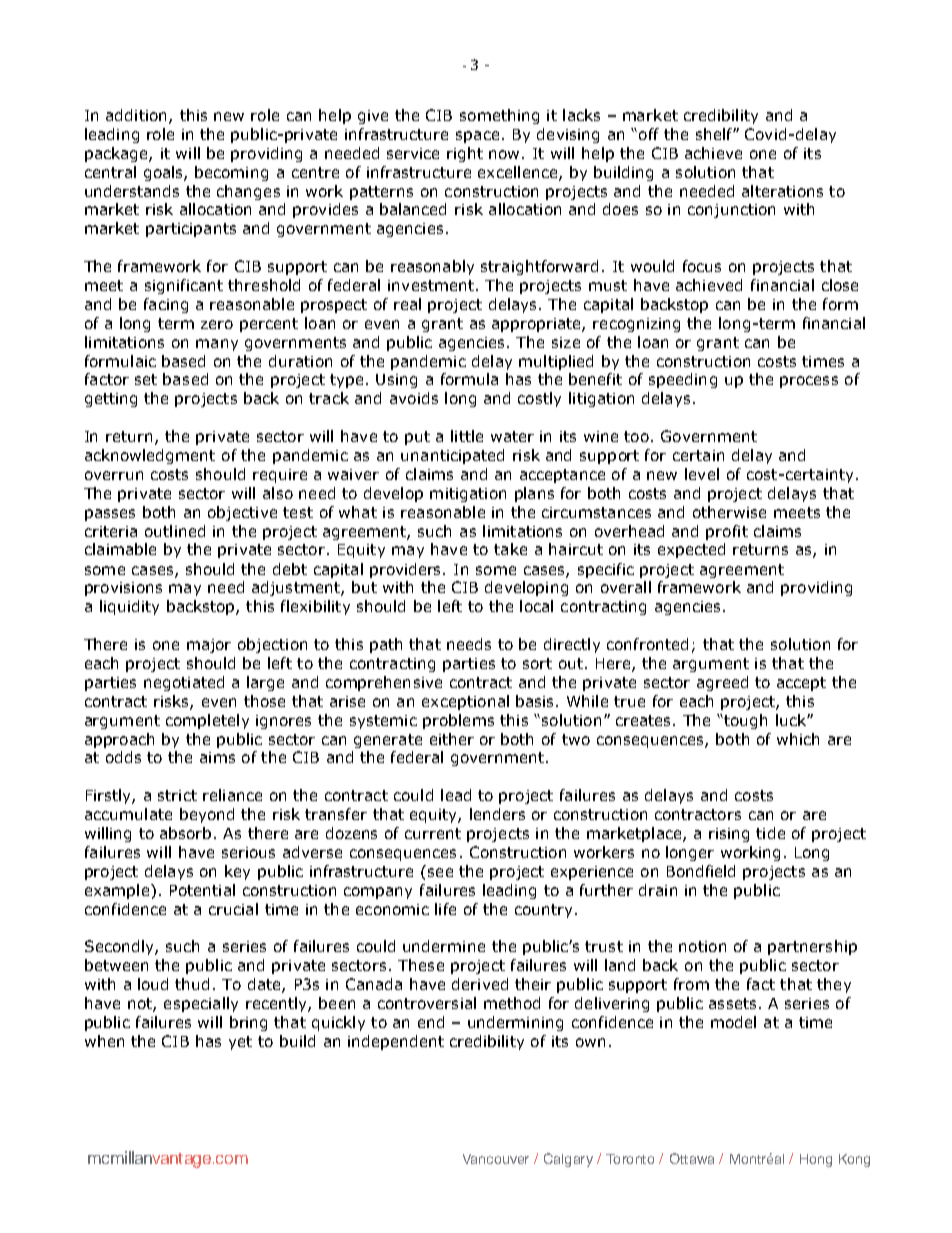 This page has height=1233, width=952. I want to click on tide, so click(770, 833).
